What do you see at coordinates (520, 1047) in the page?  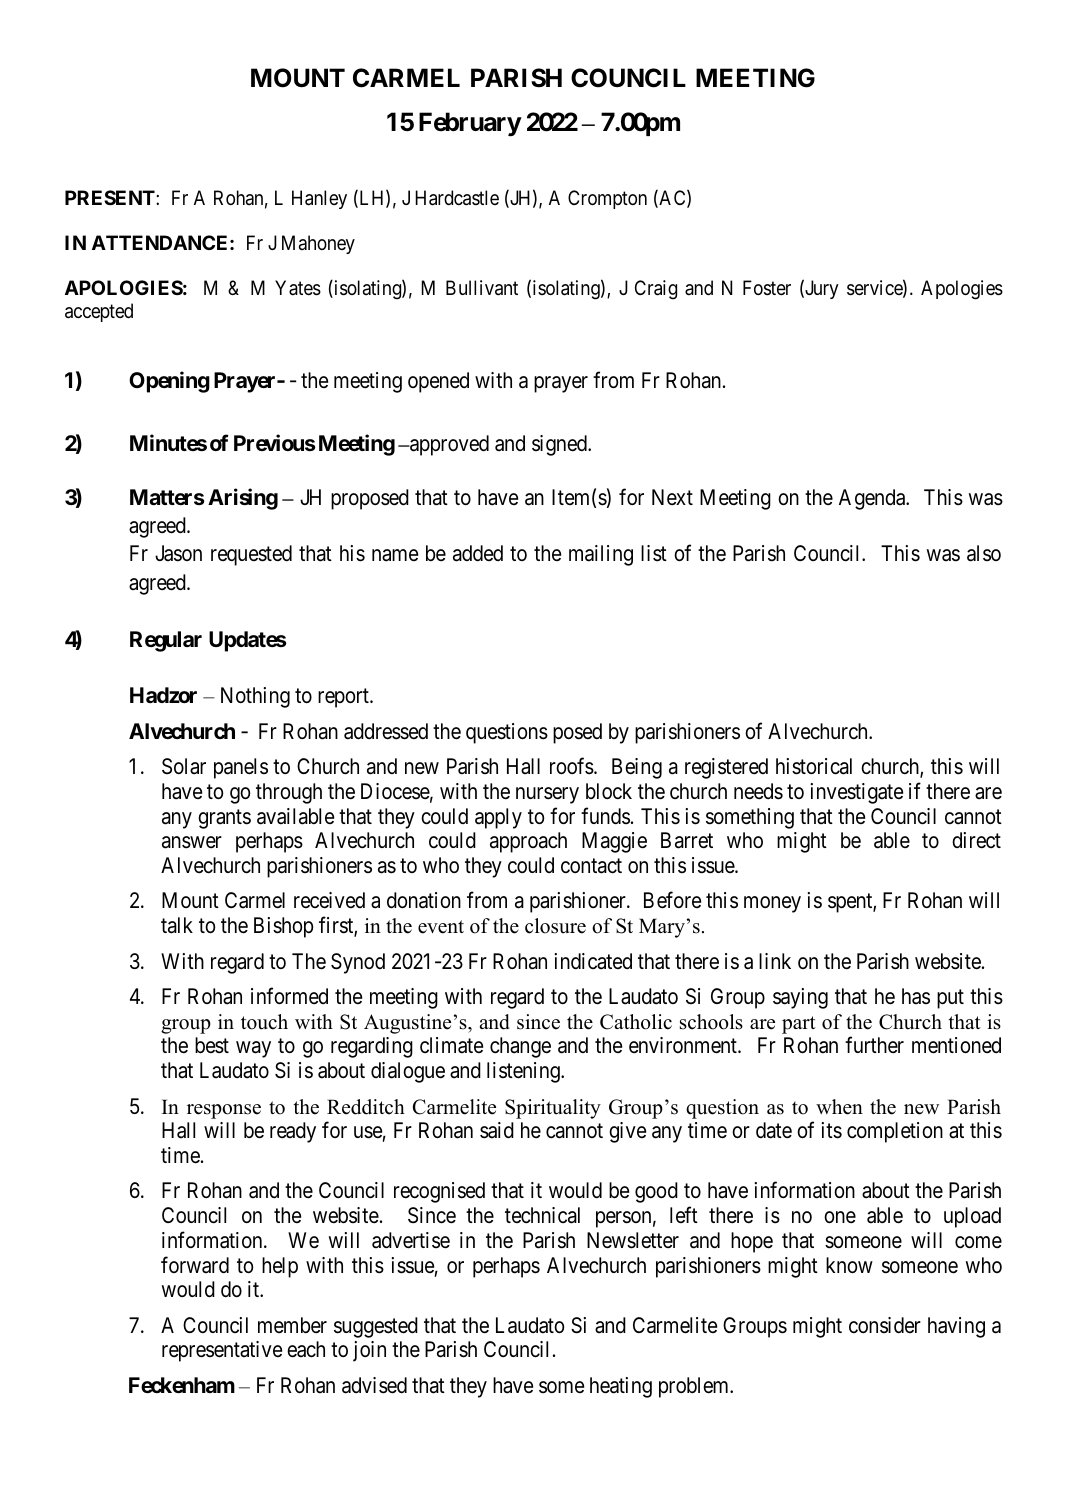 I see `change` at bounding box center [520, 1047].
